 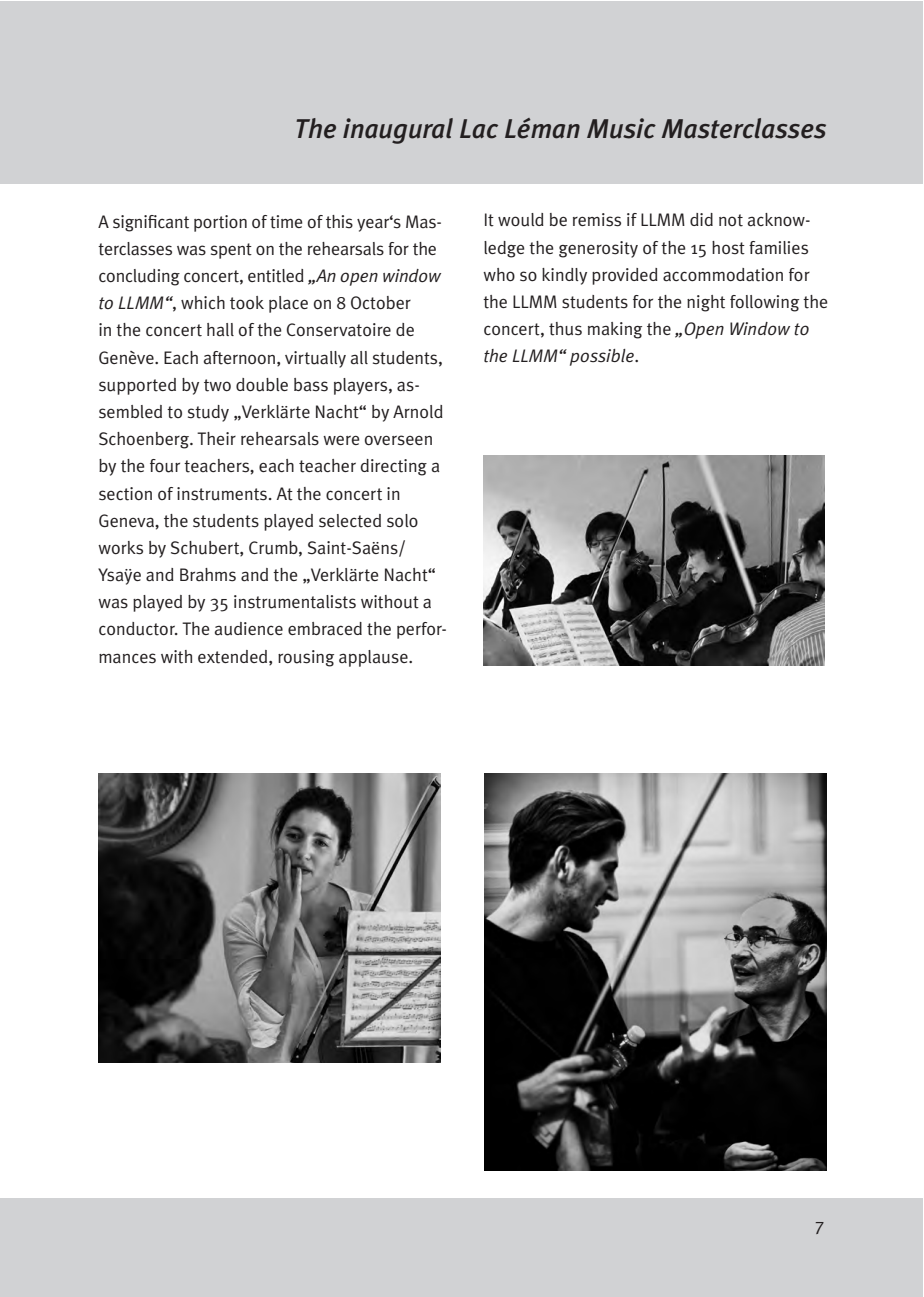 I want to click on Music, so click(x=621, y=128).
